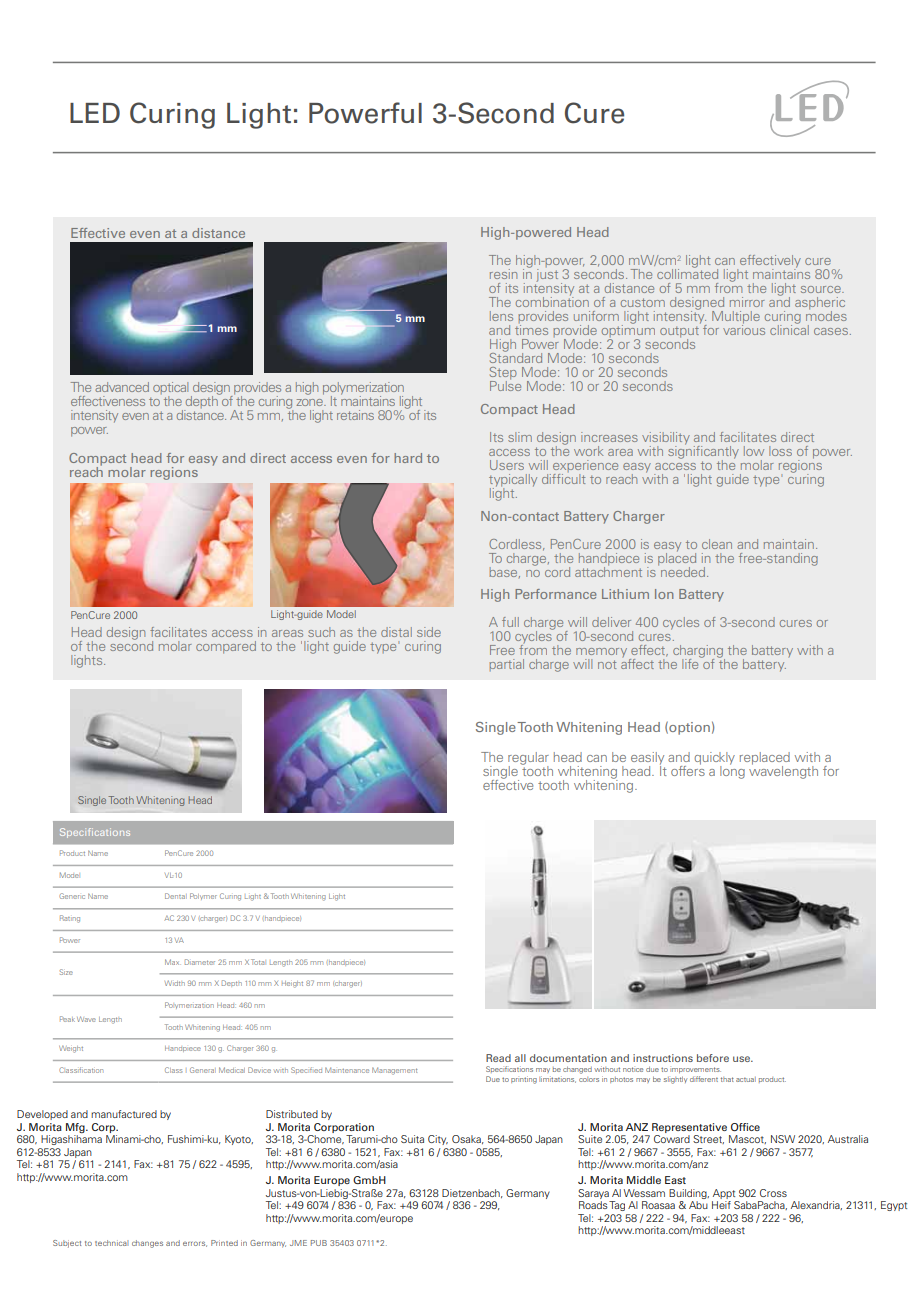  I want to click on optical, so click(170, 389).
